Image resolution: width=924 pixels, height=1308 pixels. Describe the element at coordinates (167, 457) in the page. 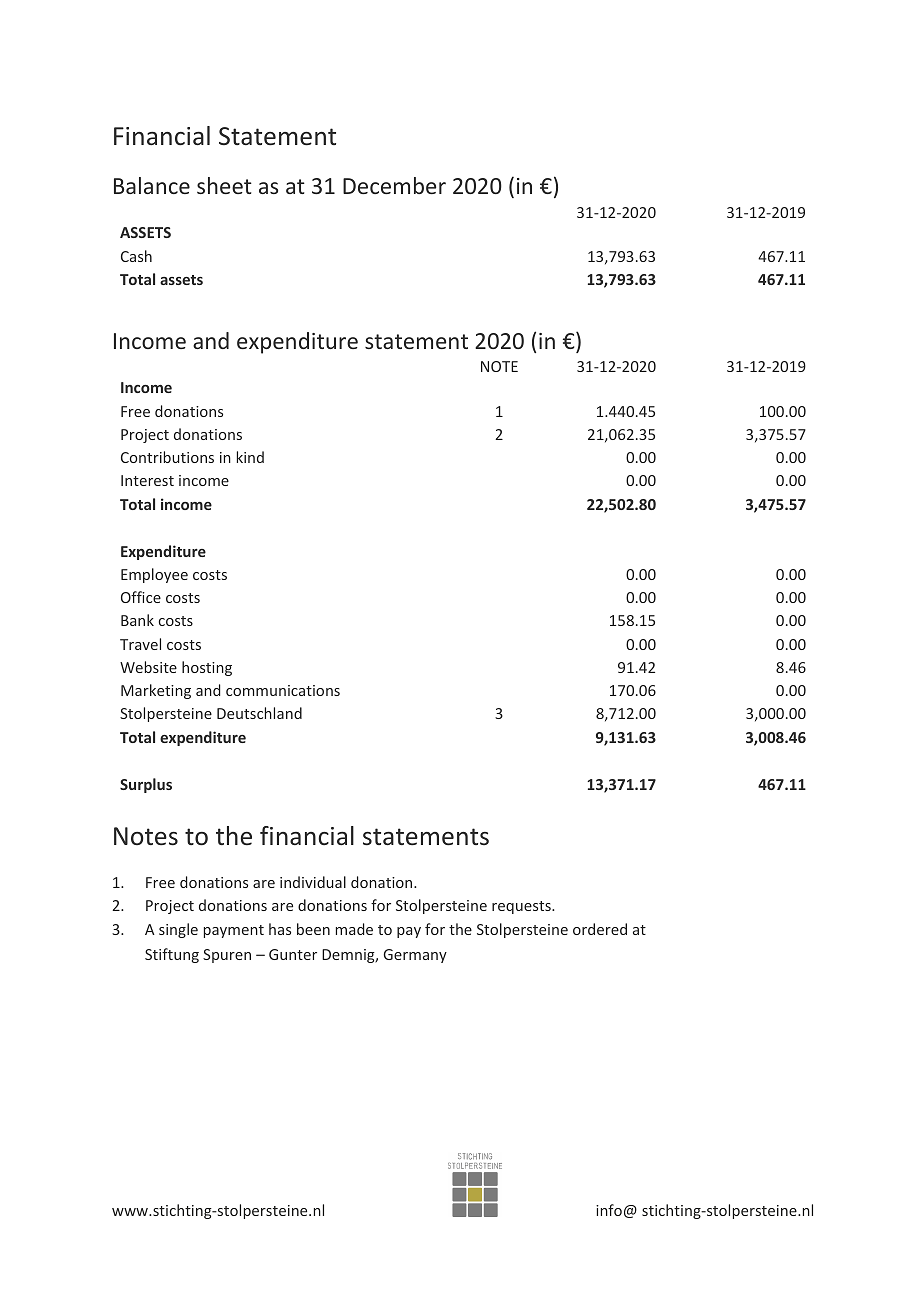

I see `Contributions` at that location.
